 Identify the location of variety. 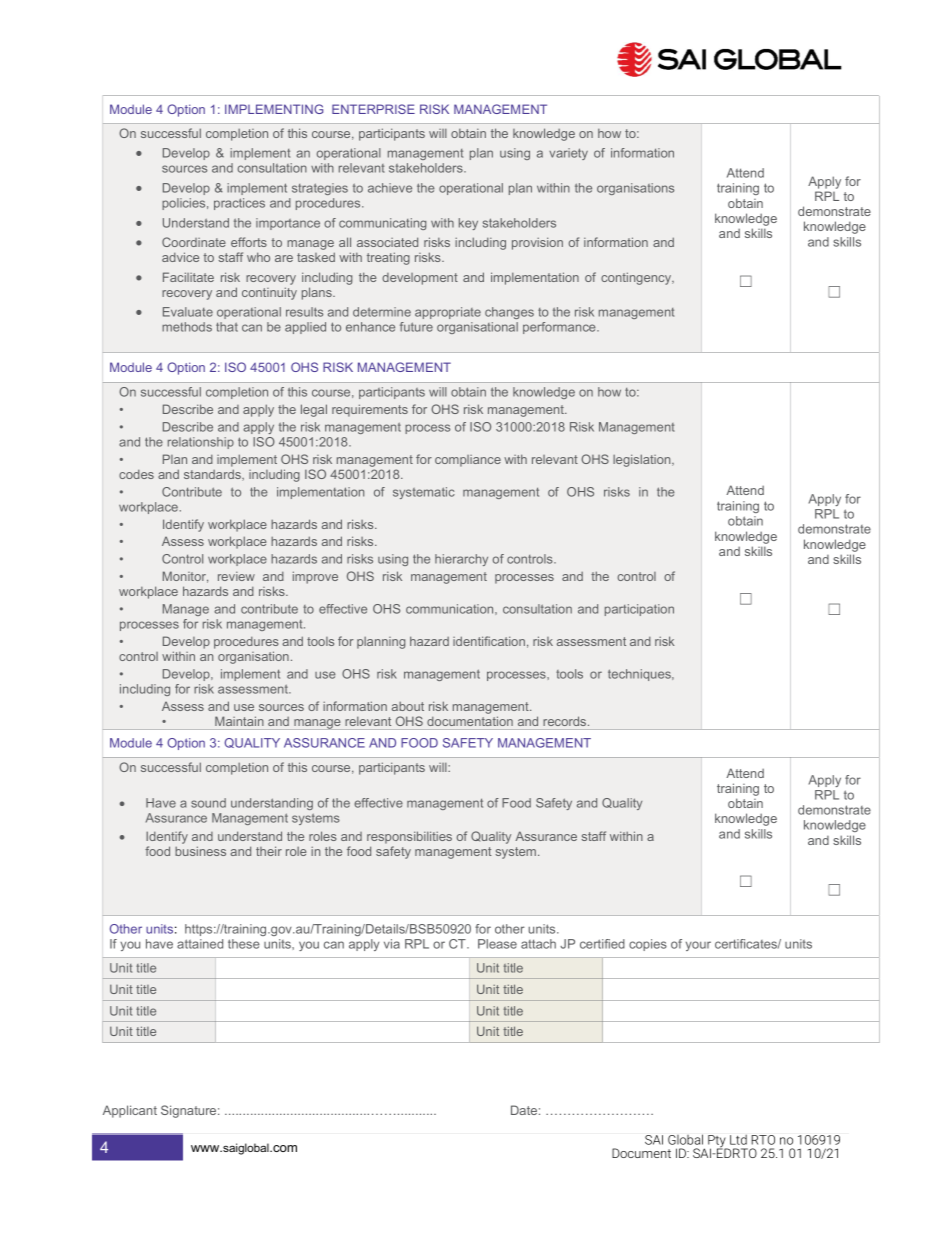
(568, 154).
